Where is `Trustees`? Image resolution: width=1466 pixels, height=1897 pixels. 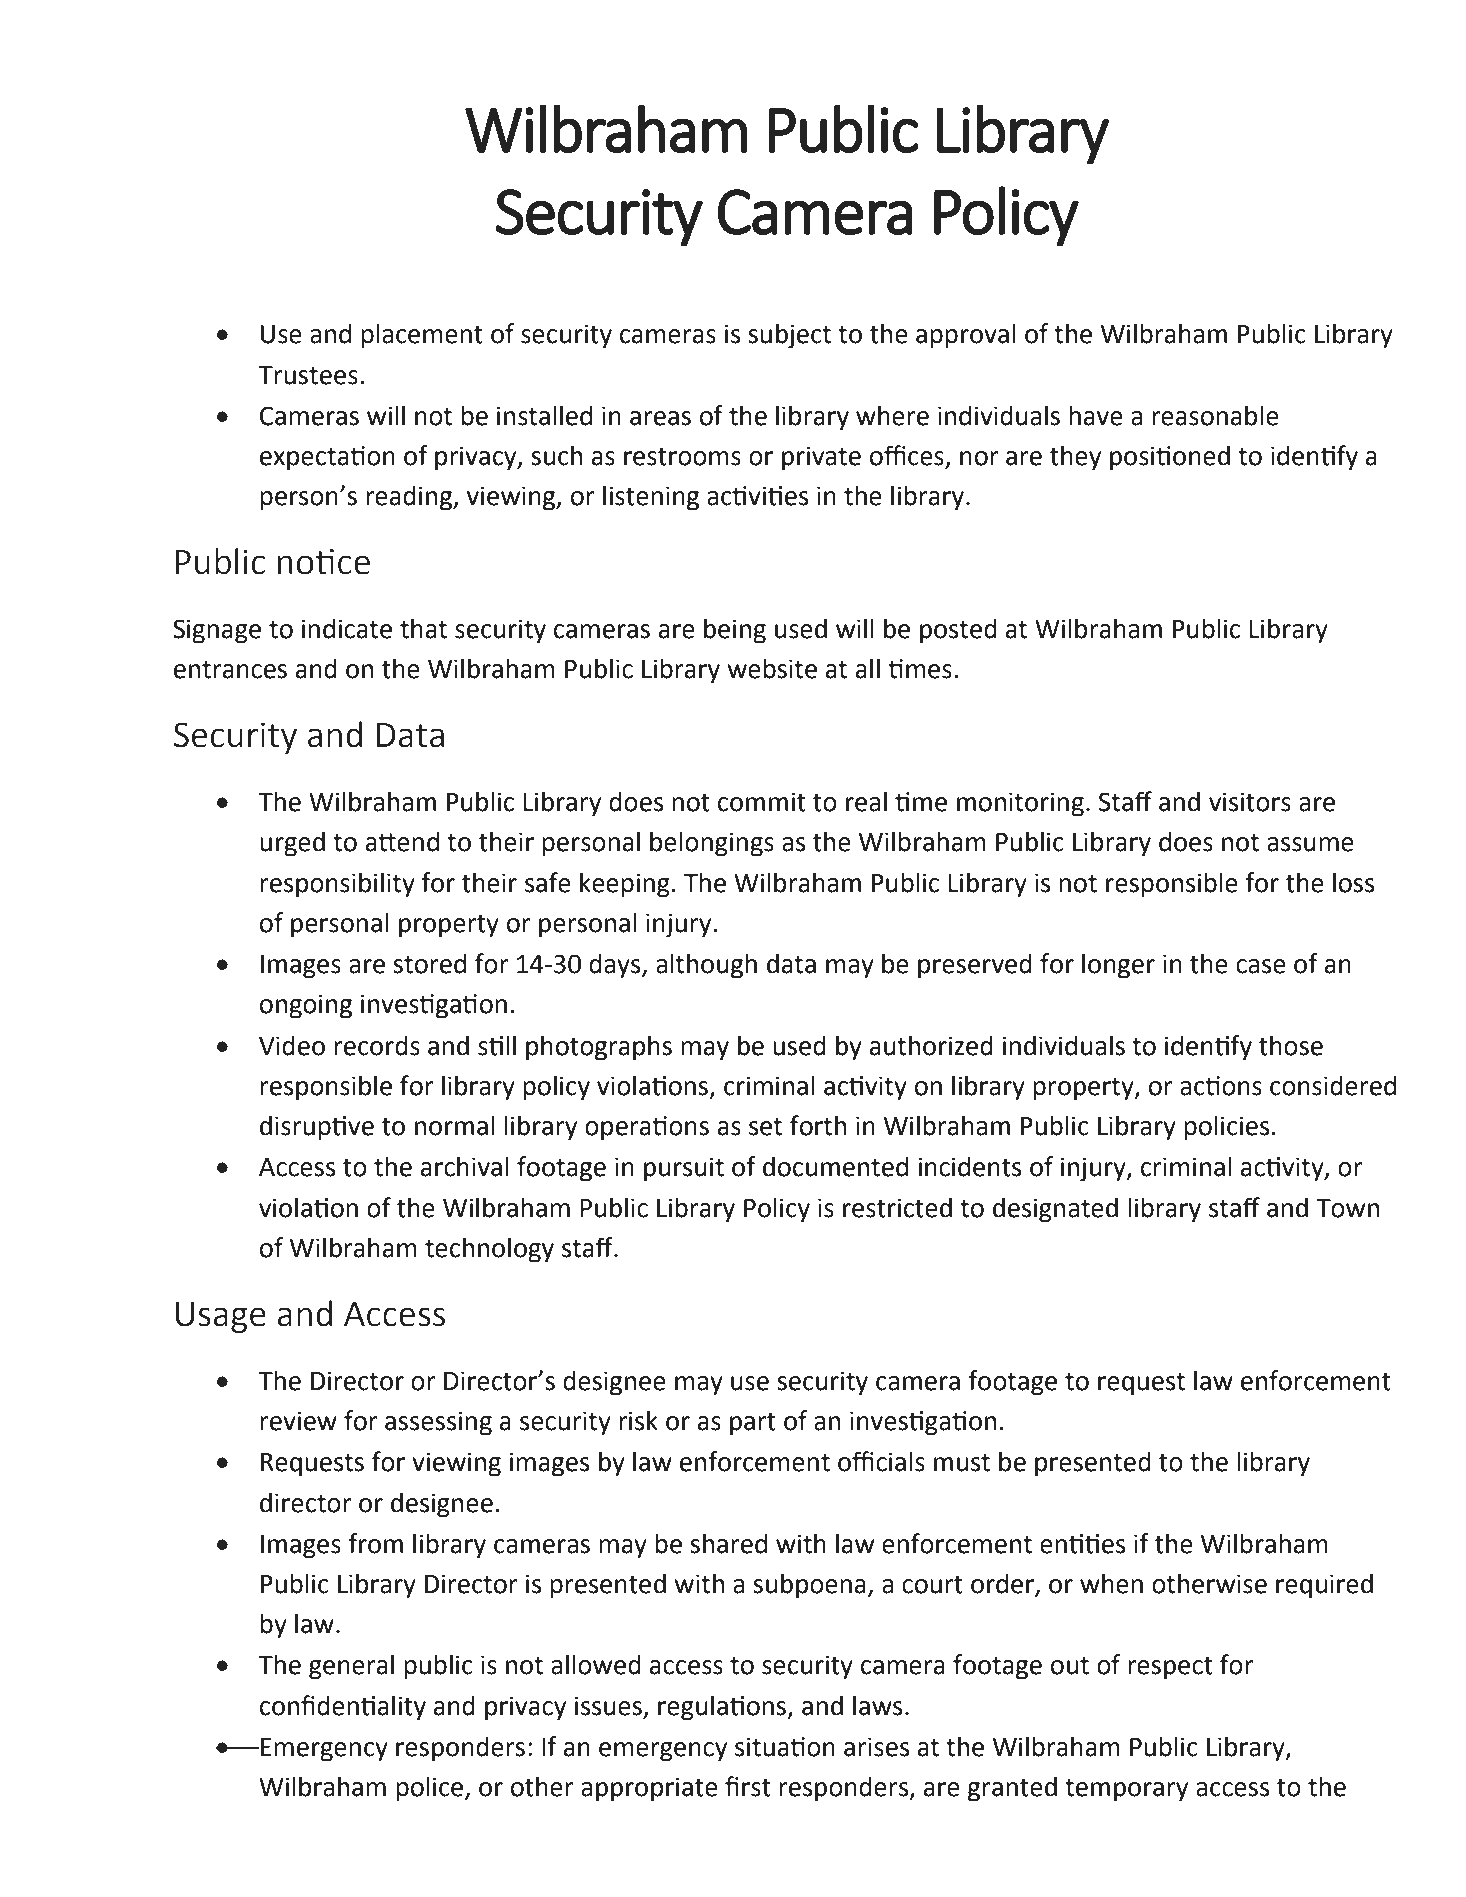
Trustees is located at coordinates (308, 375).
